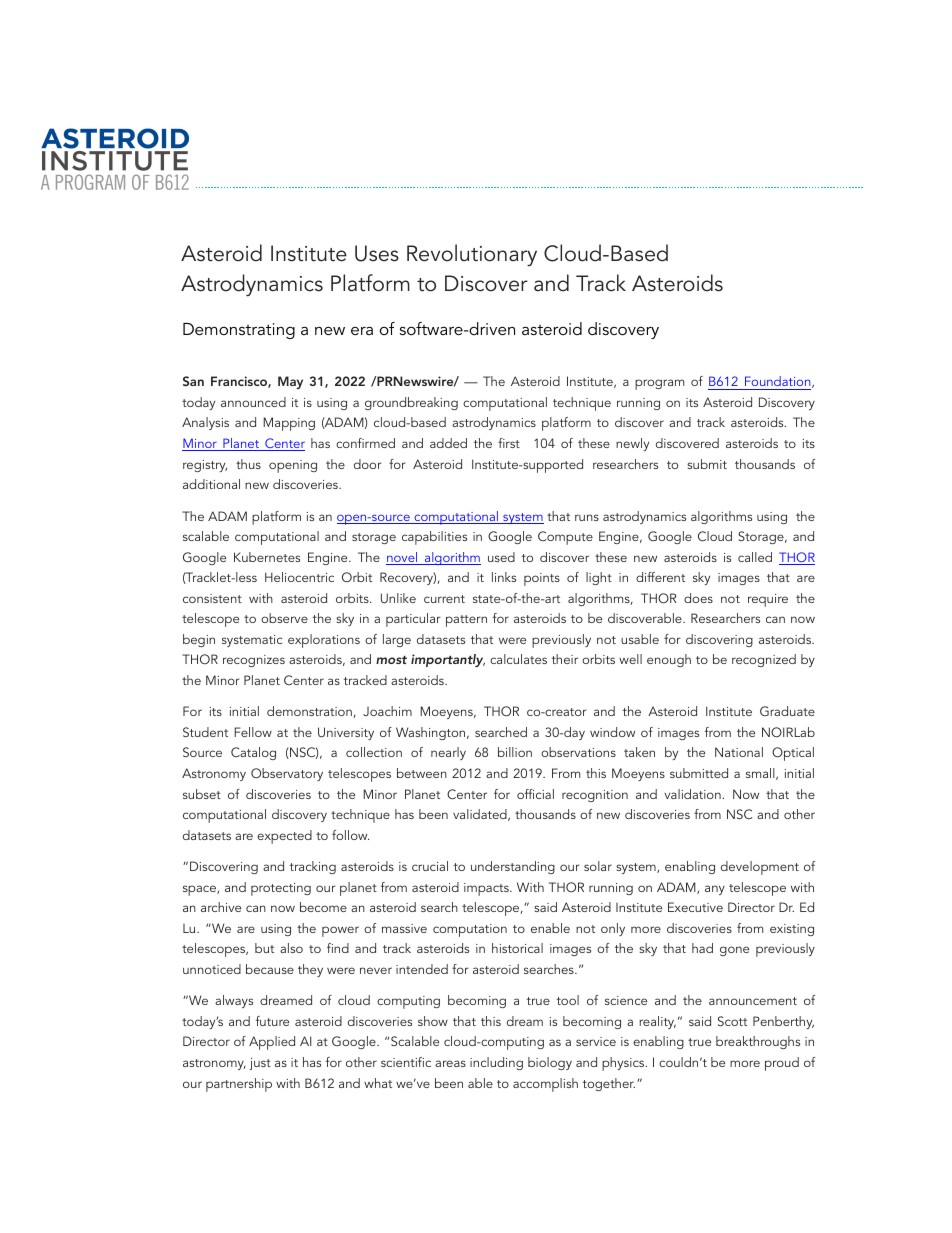 The image size is (952, 1233). What do you see at coordinates (260, 1064) in the document?
I see `just` at bounding box center [260, 1064].
